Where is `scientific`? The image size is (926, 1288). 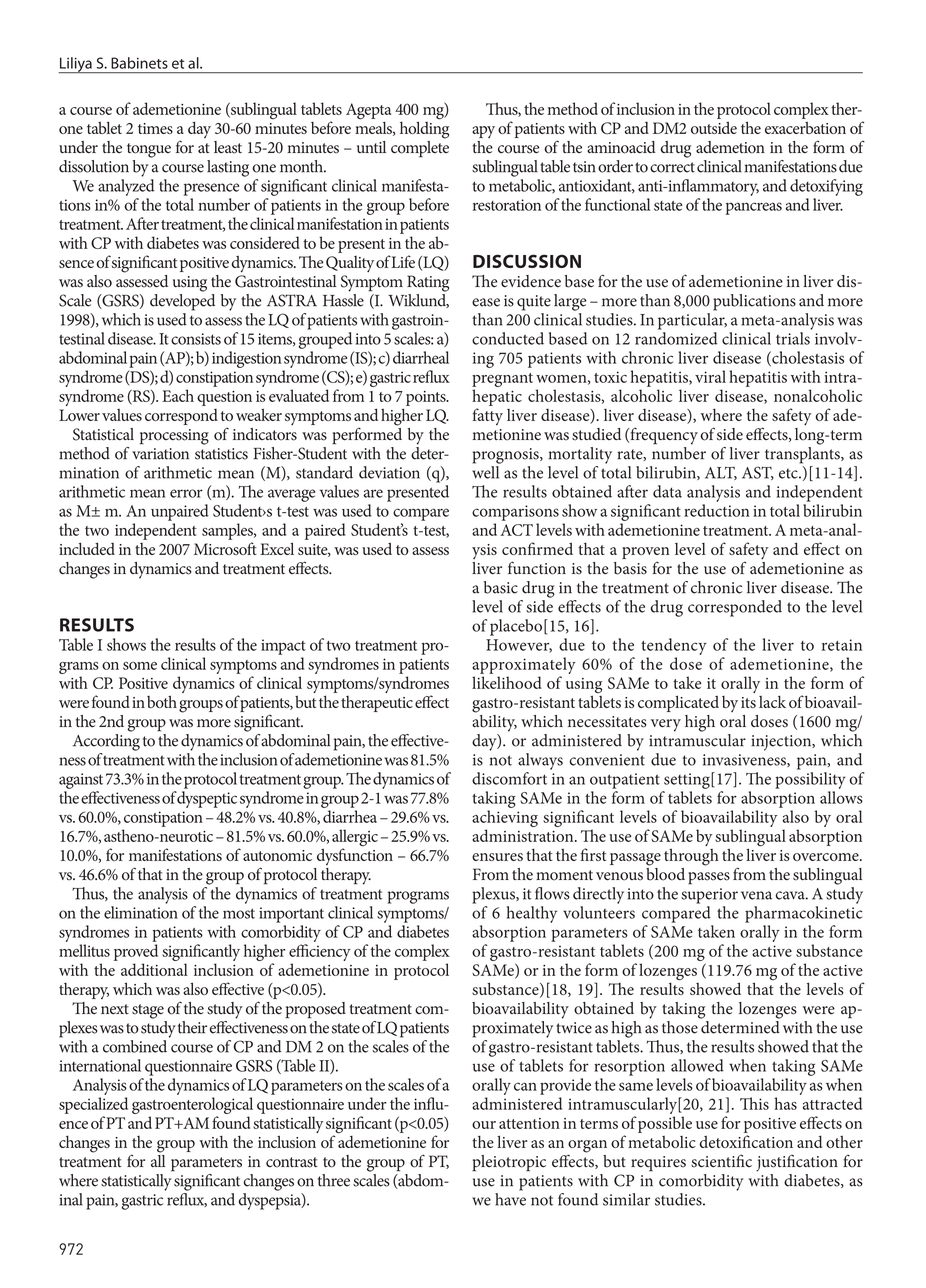
scientific is located at coordinates (721, 1161).
